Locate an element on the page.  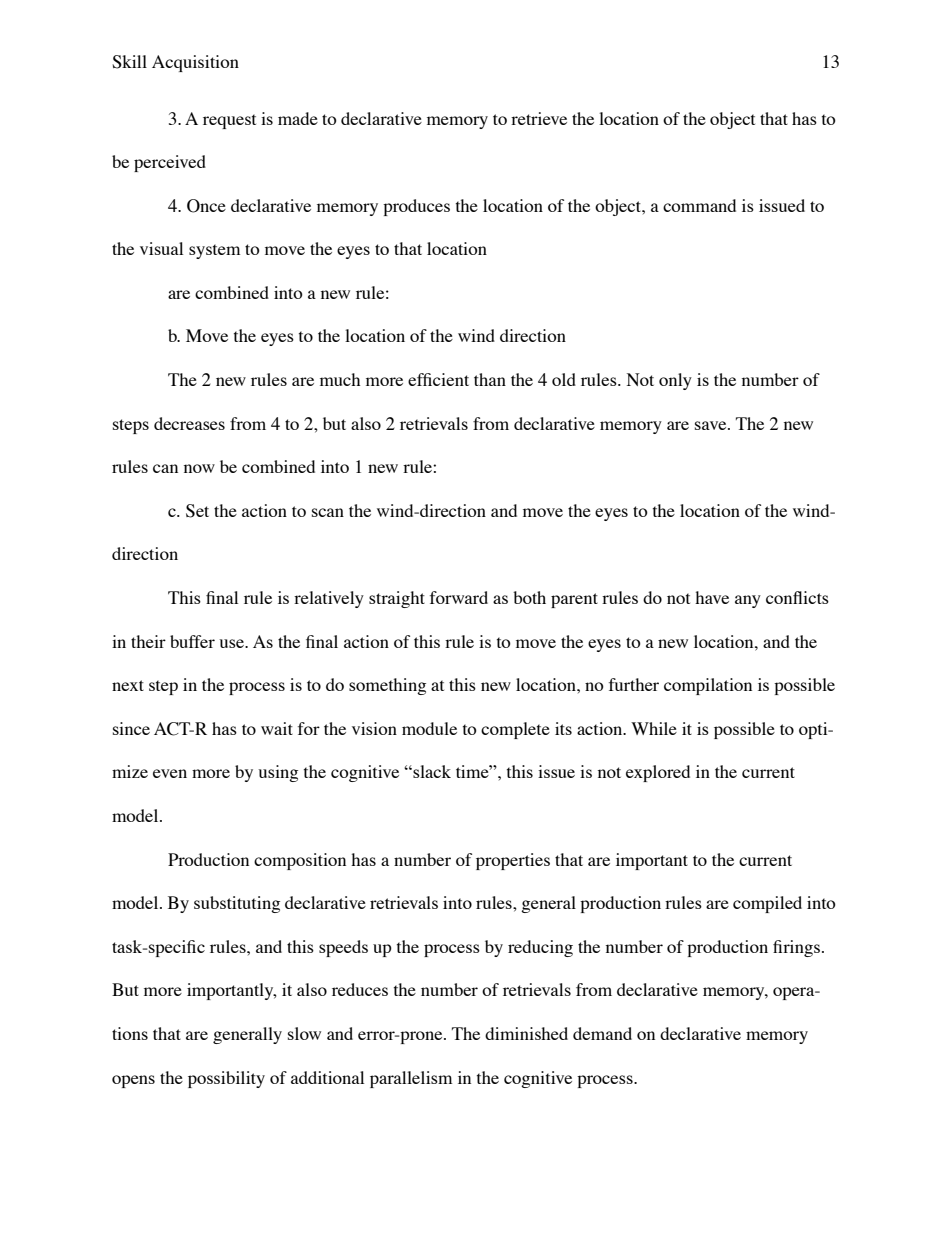
possibility is located at coordinates (226, 1079).
